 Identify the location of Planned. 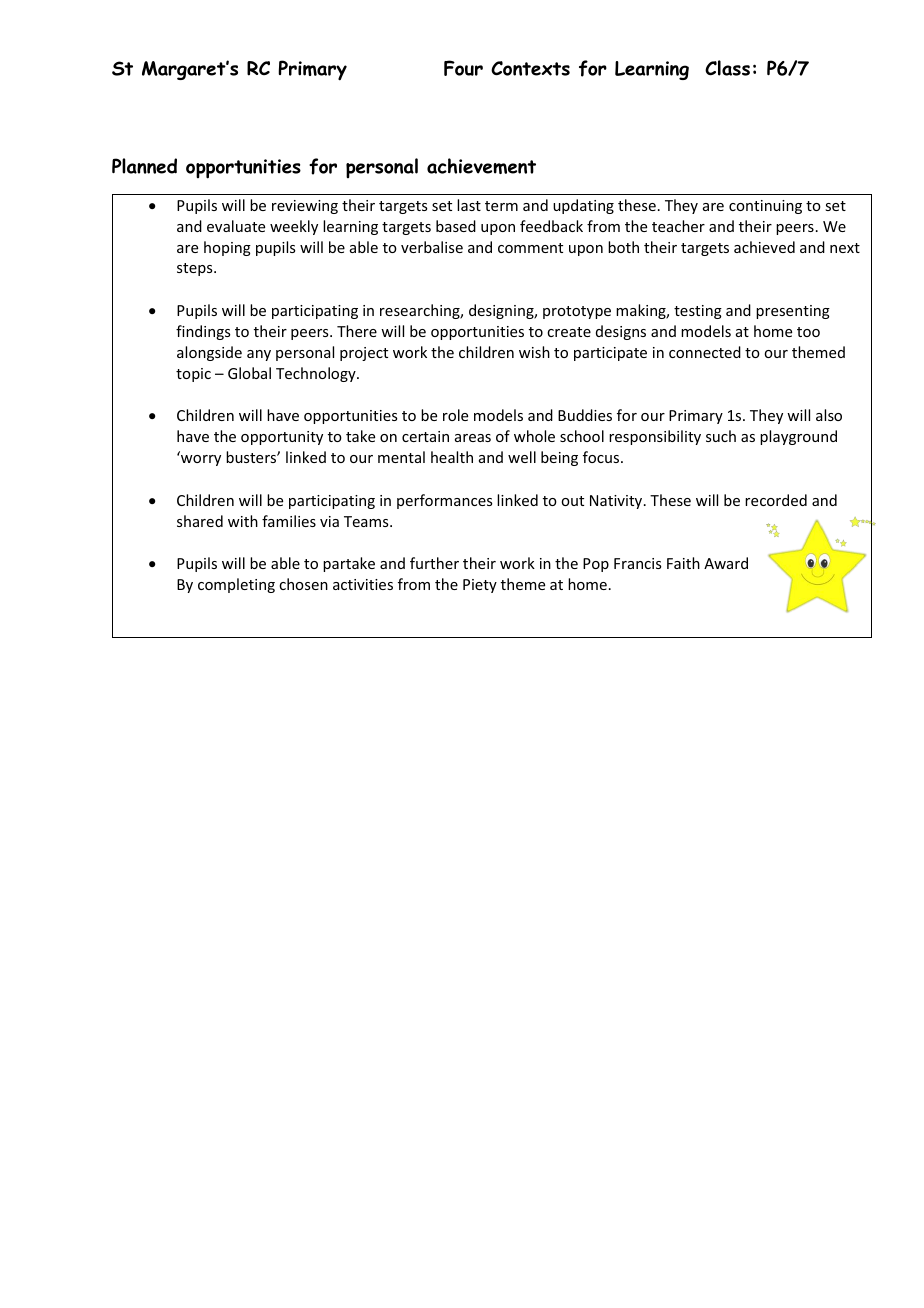
(144, 166).
